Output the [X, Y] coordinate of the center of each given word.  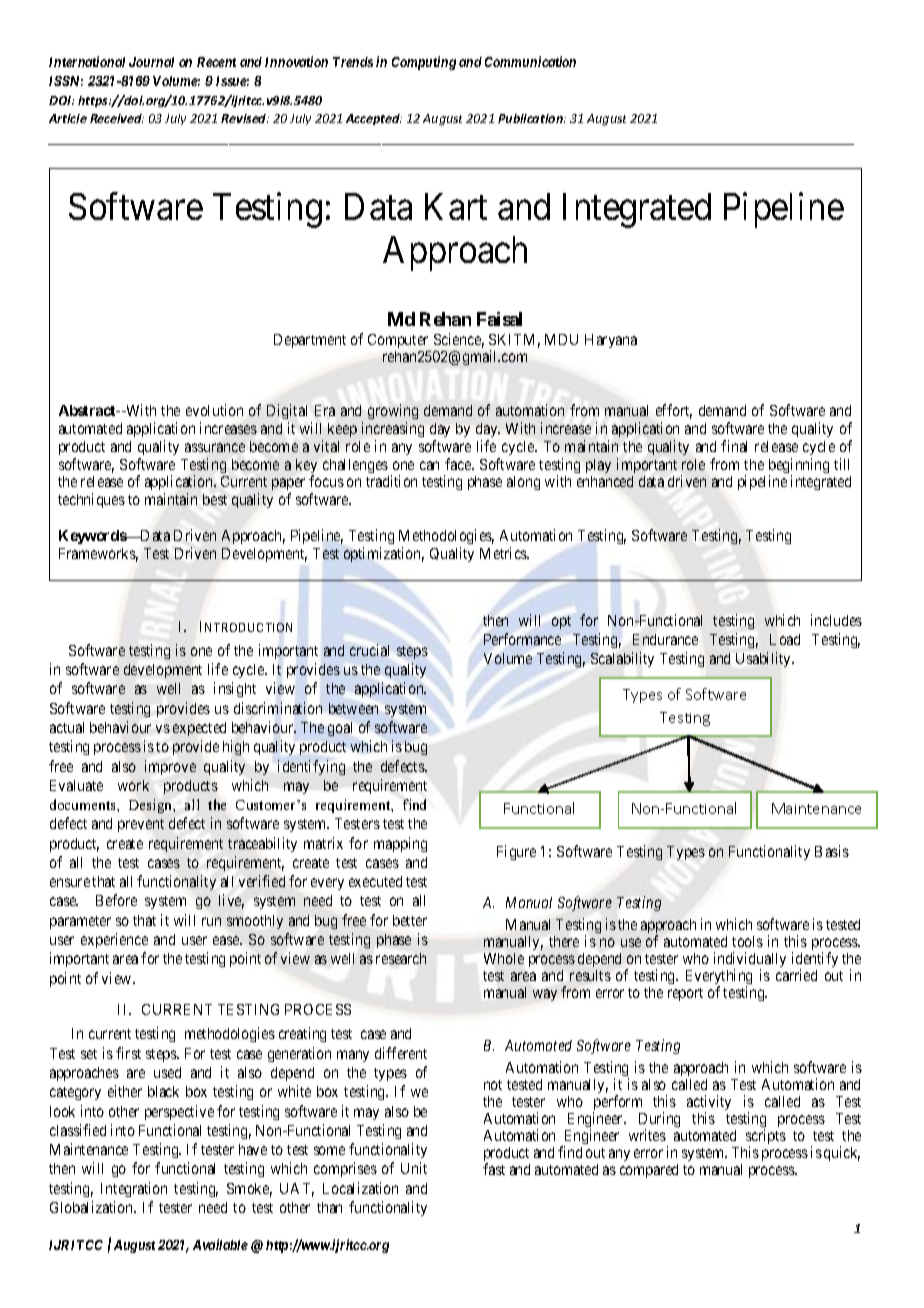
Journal [151, 62]
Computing [424, 63]
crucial [369, 650]
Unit [414, 1168]
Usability [764, 659]
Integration [134, 1189]
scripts [766, 1138]
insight [235, 689]
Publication [531, 118]
